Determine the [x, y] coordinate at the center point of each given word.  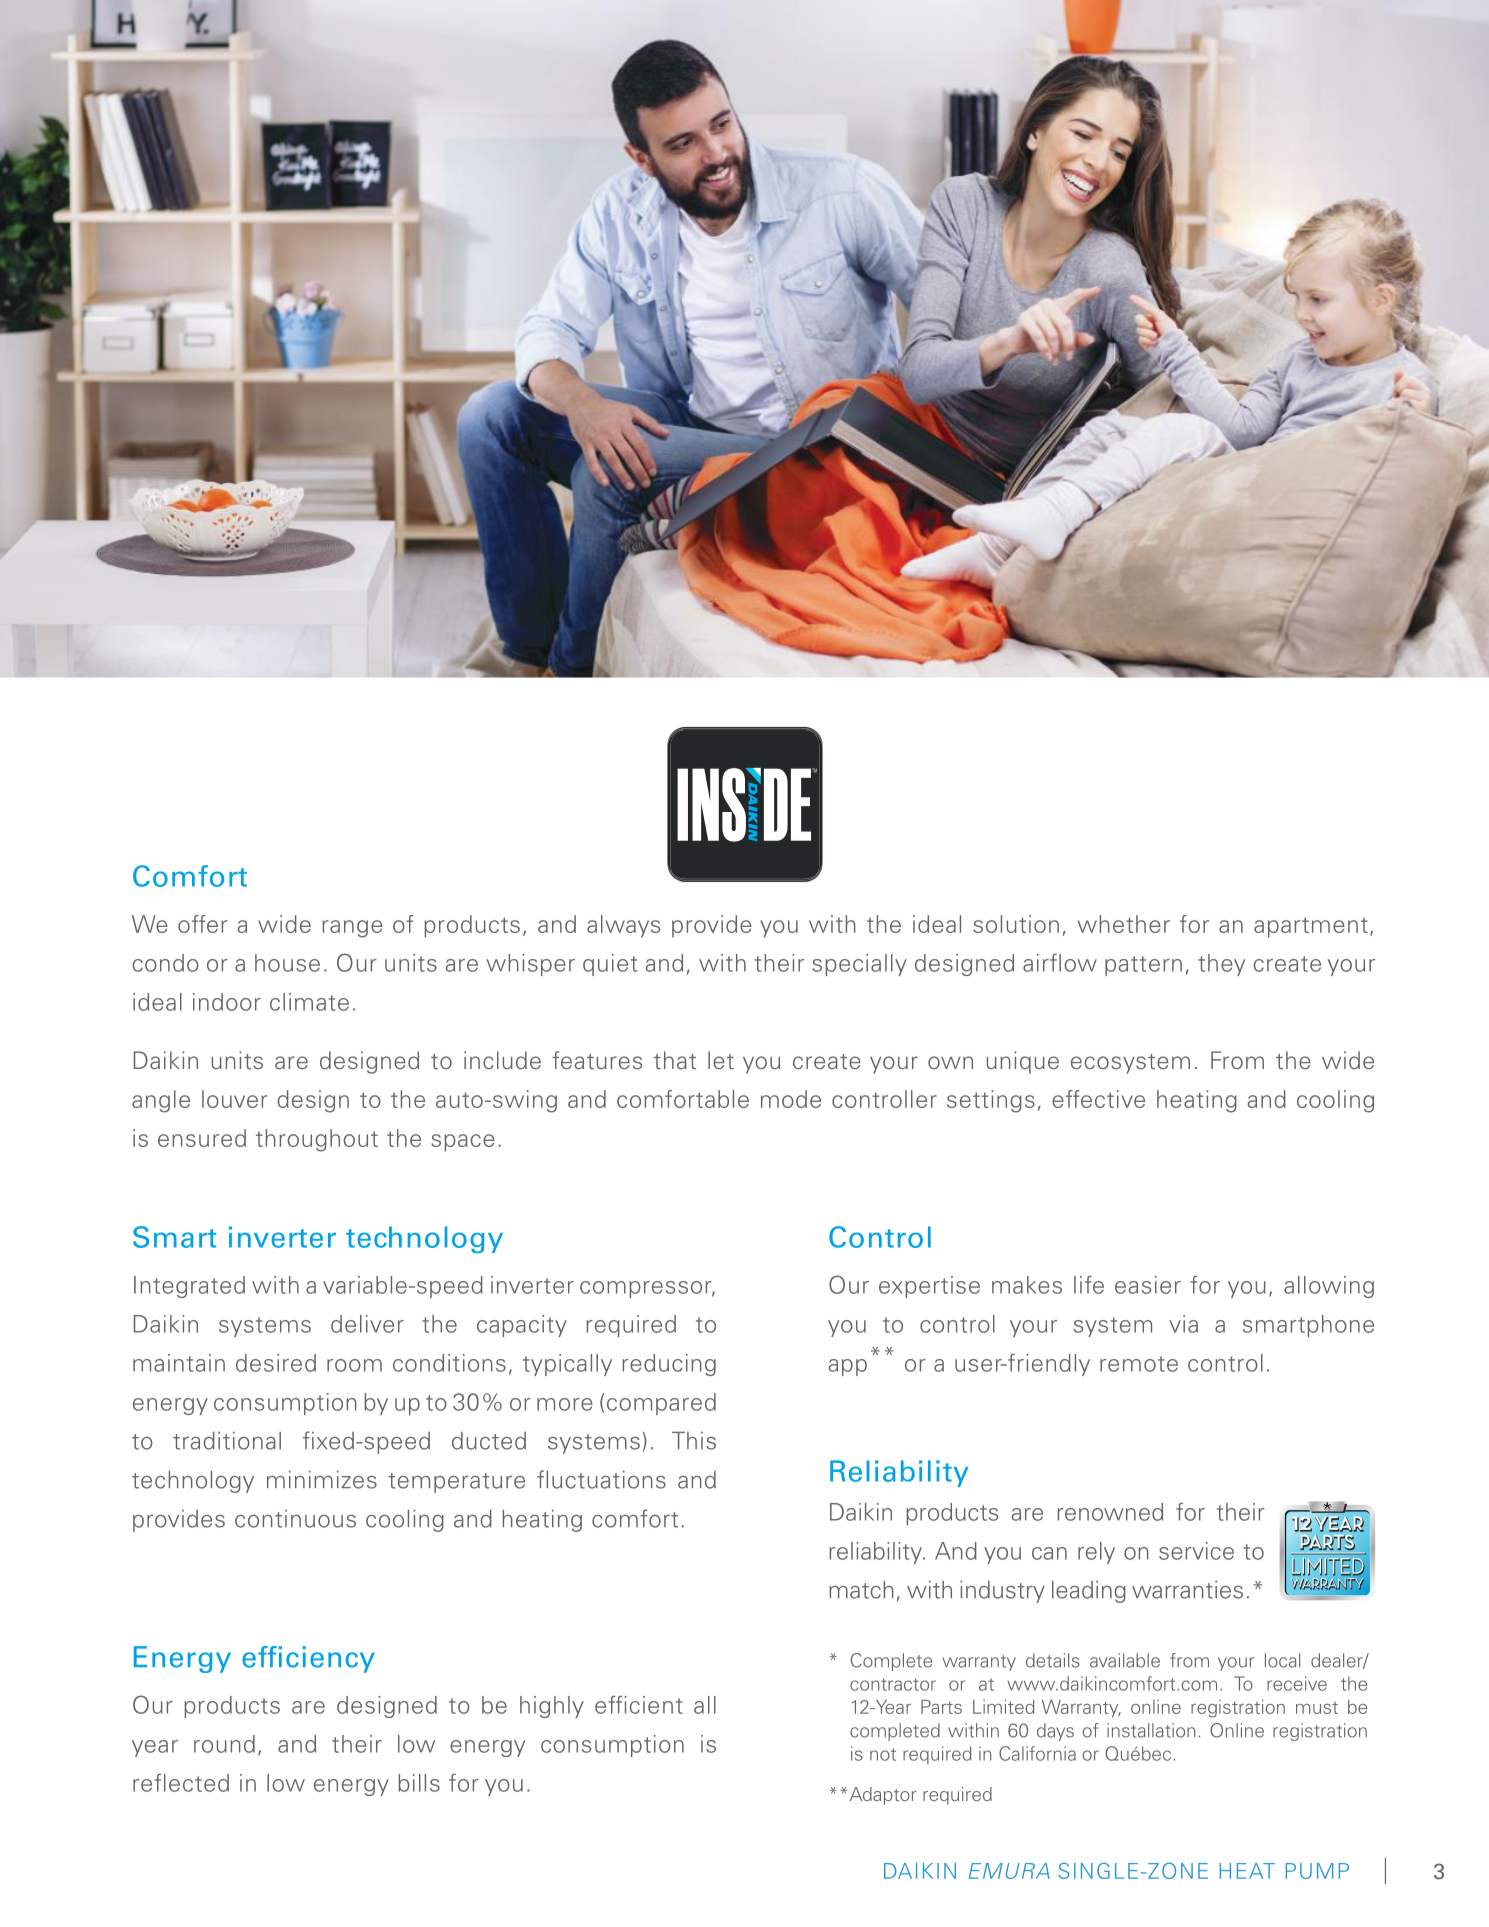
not [883, 1754]
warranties [1187, 1590]
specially [859, 965]
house [287, 963]
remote [1139, 1364]
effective [1098, 1099]
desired [276, 1363]
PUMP [1317, 1871]
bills [419, 1783]
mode [791, 1099]
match [861, 1590]
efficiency [308, 1659]
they [1221, 965]
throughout [317, 1140]
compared [661, 1404]
